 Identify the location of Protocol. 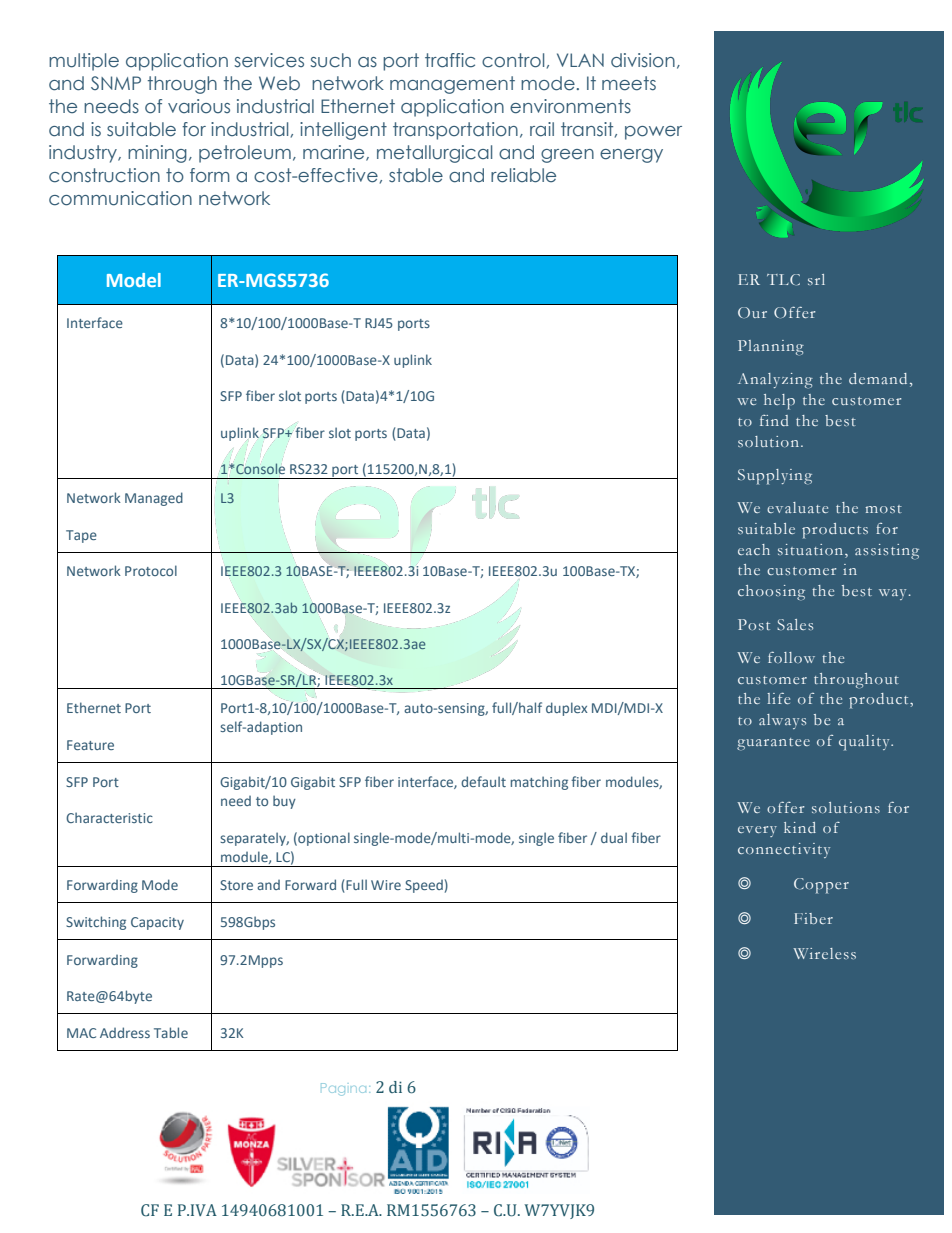
(151, 570).
